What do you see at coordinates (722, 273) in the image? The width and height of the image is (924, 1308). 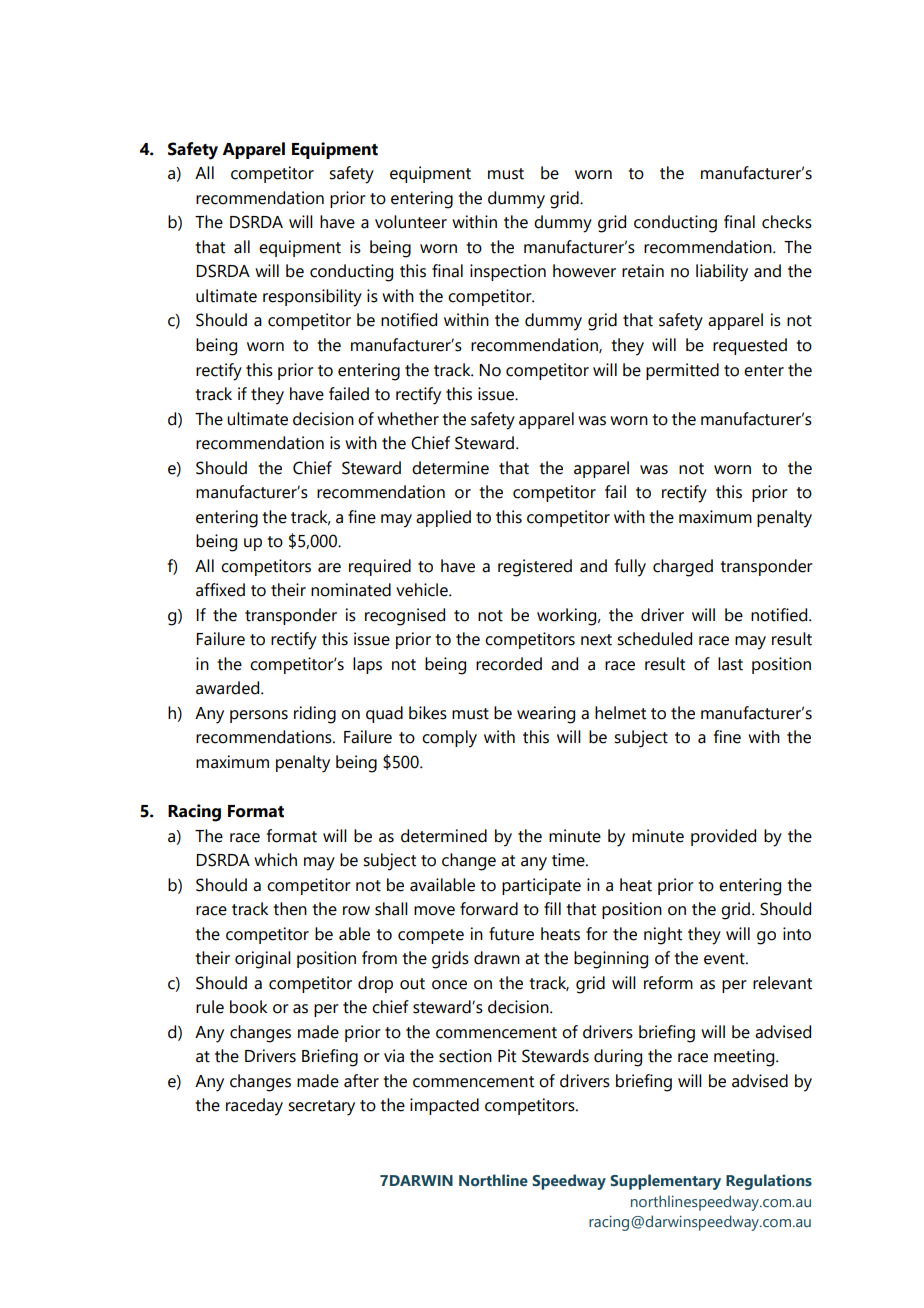 I see `liability` at bounding box center [722, 273].
